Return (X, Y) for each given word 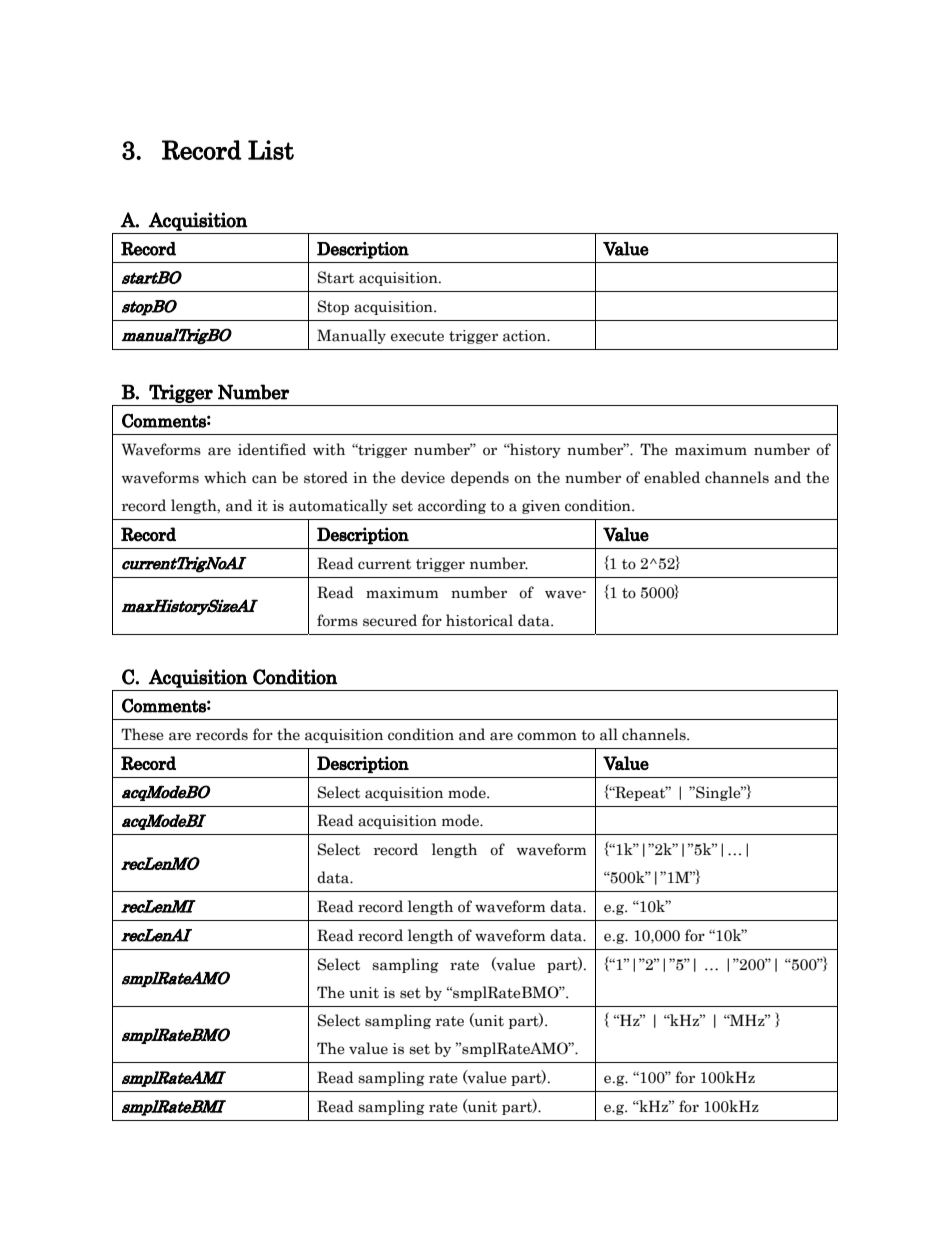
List (271, 150)
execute (417, 336)
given (541, 507)
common (547, 736)
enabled (672, 477)
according (452, 506)
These (142, 734)
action (526, 336)
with (329, 449)
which (225, 477)
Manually (351, 336)
